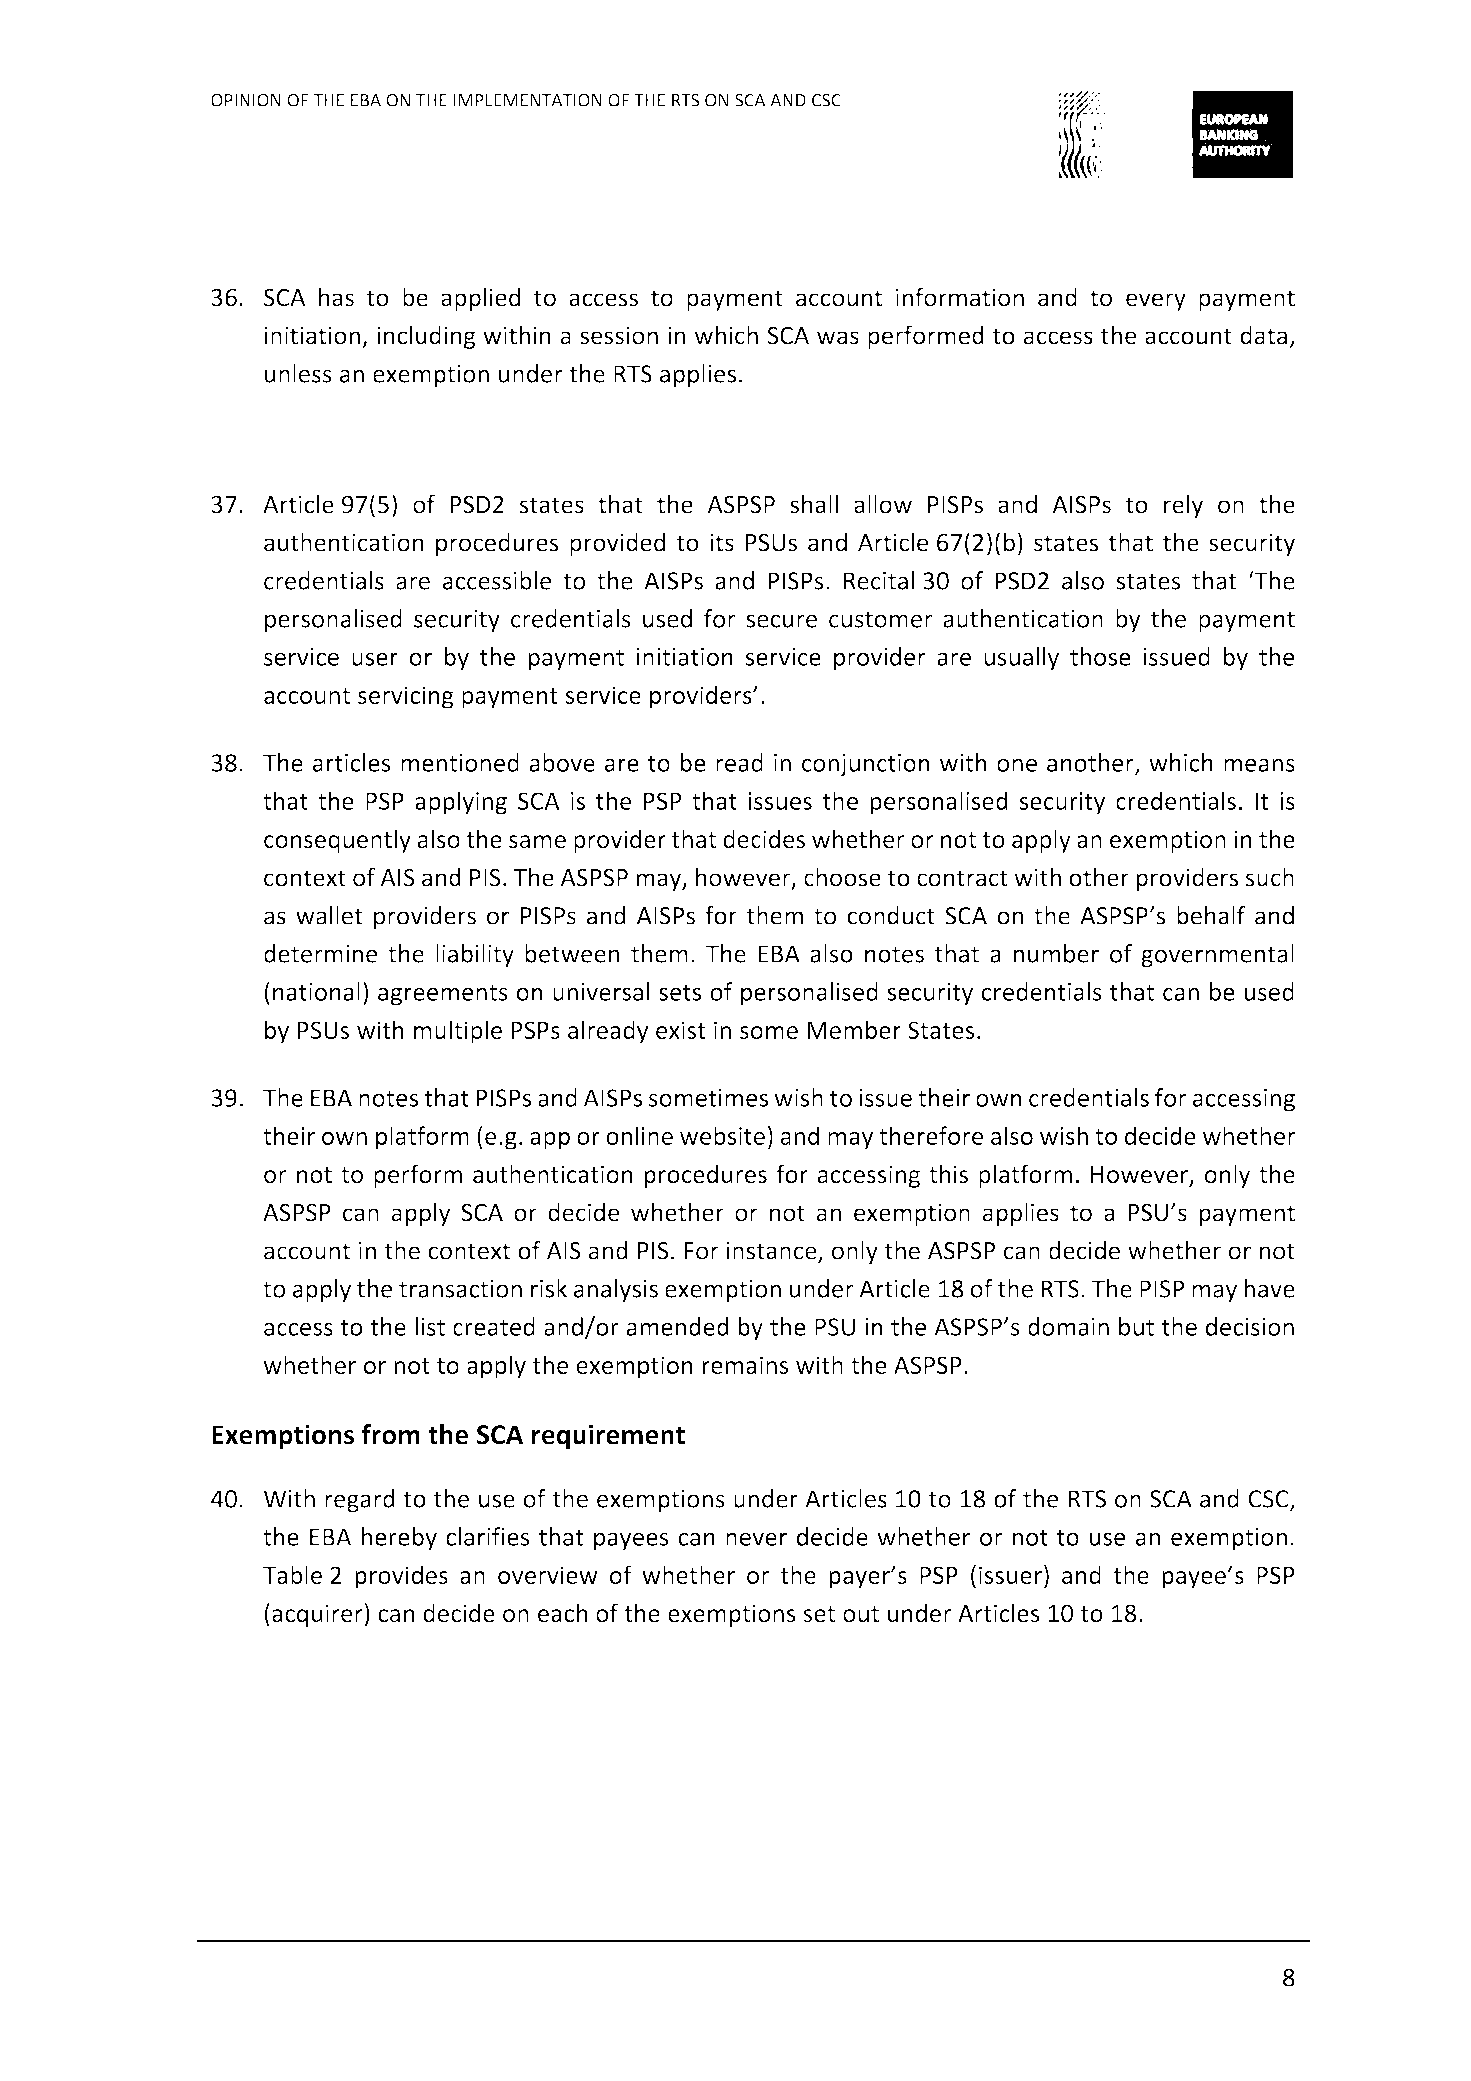 Image resolution: width=1471 pixels, height=2081 pixels. What do you see at coordinates (401, 1577) in the screenshot?
I see `provides` at bounding box center [401, 1577].
